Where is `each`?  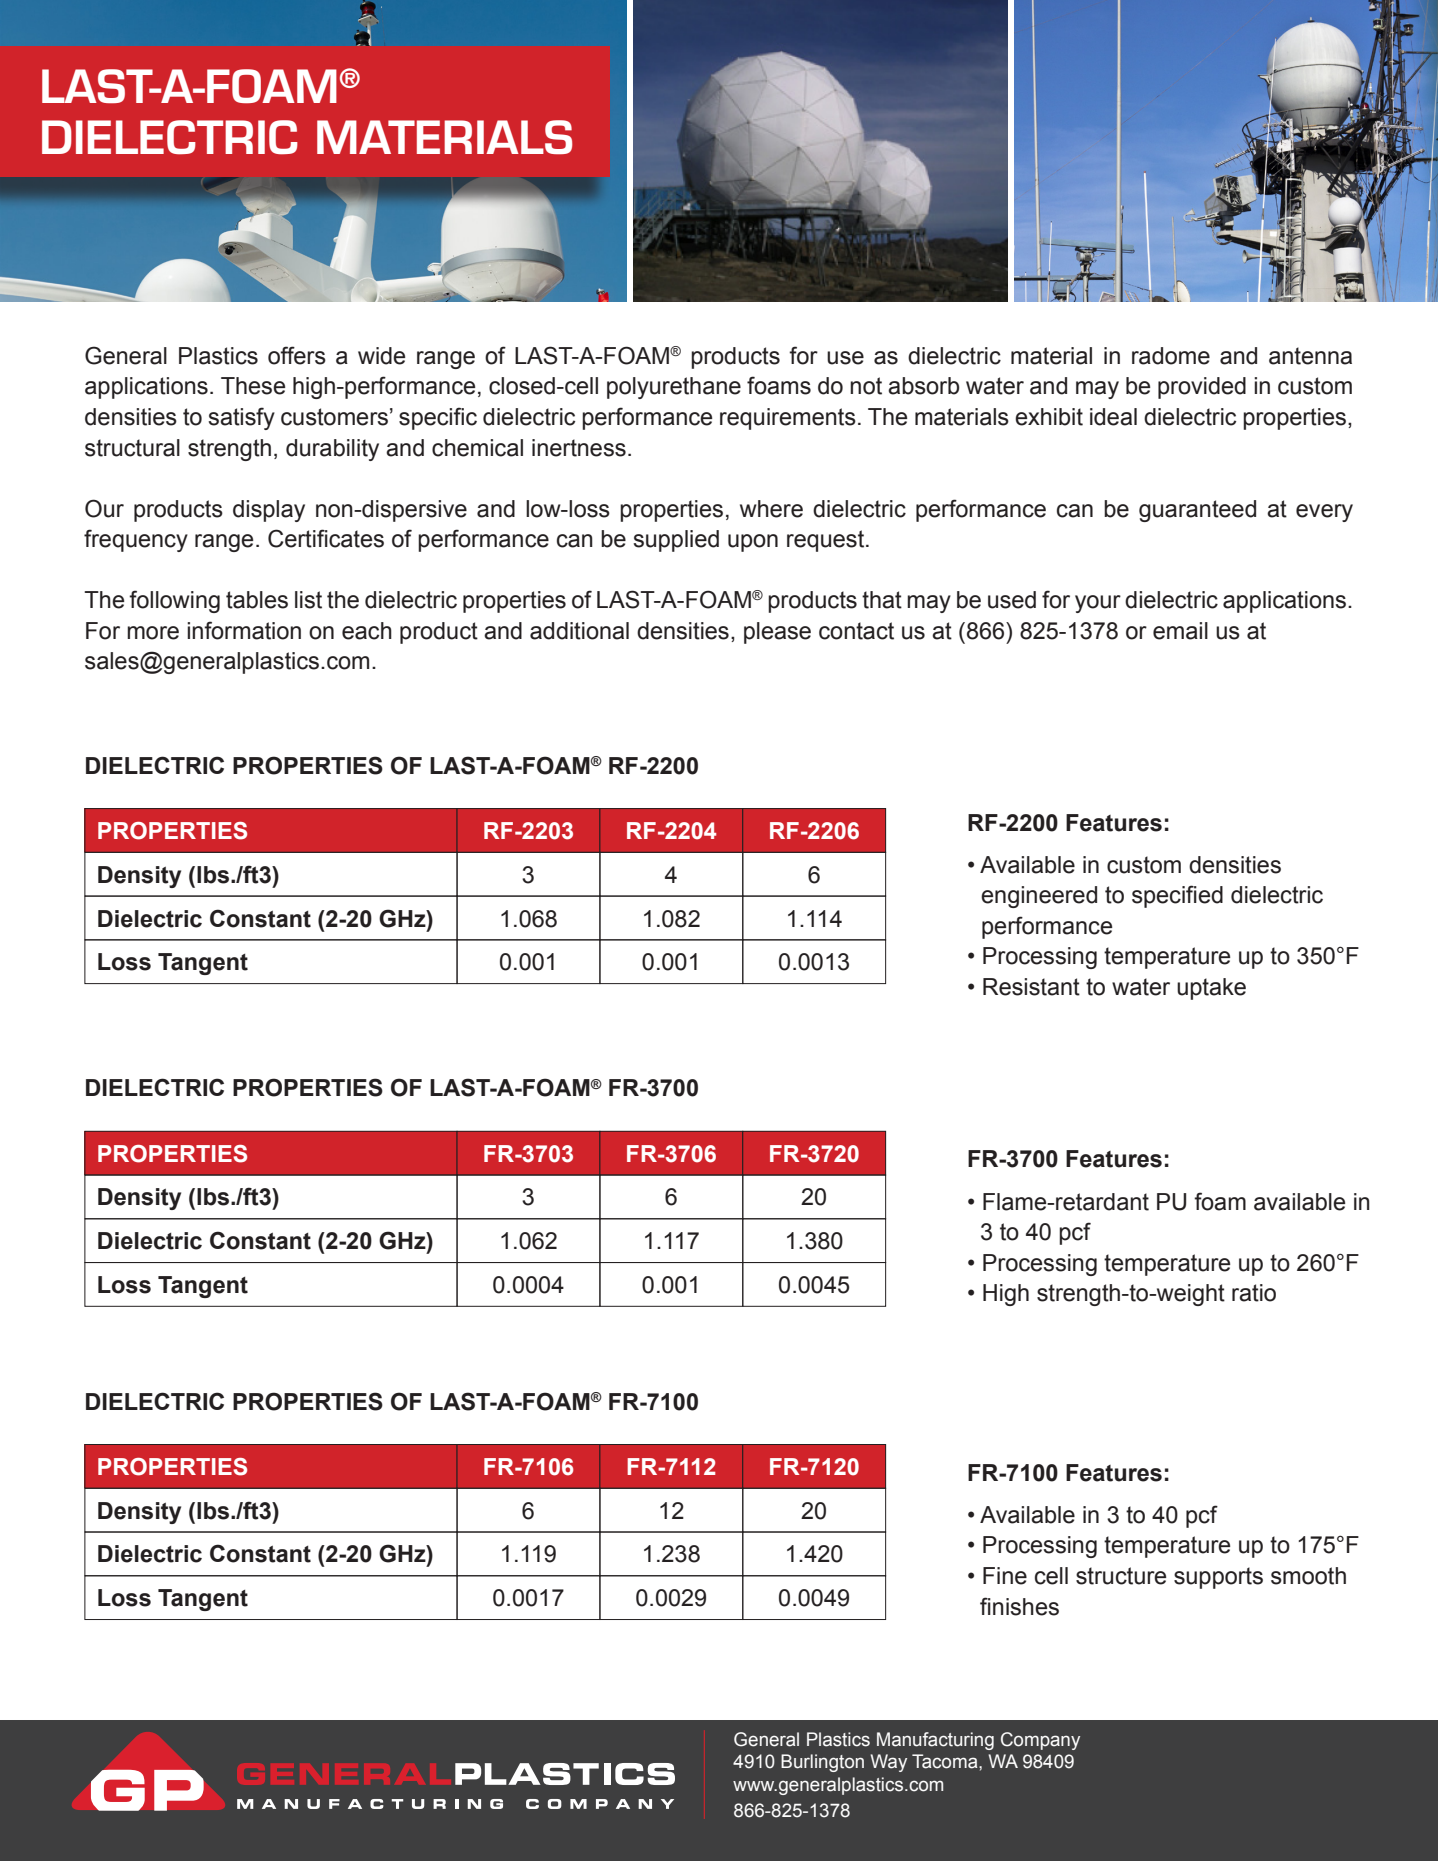
each is located at coordinates (367, 631).
